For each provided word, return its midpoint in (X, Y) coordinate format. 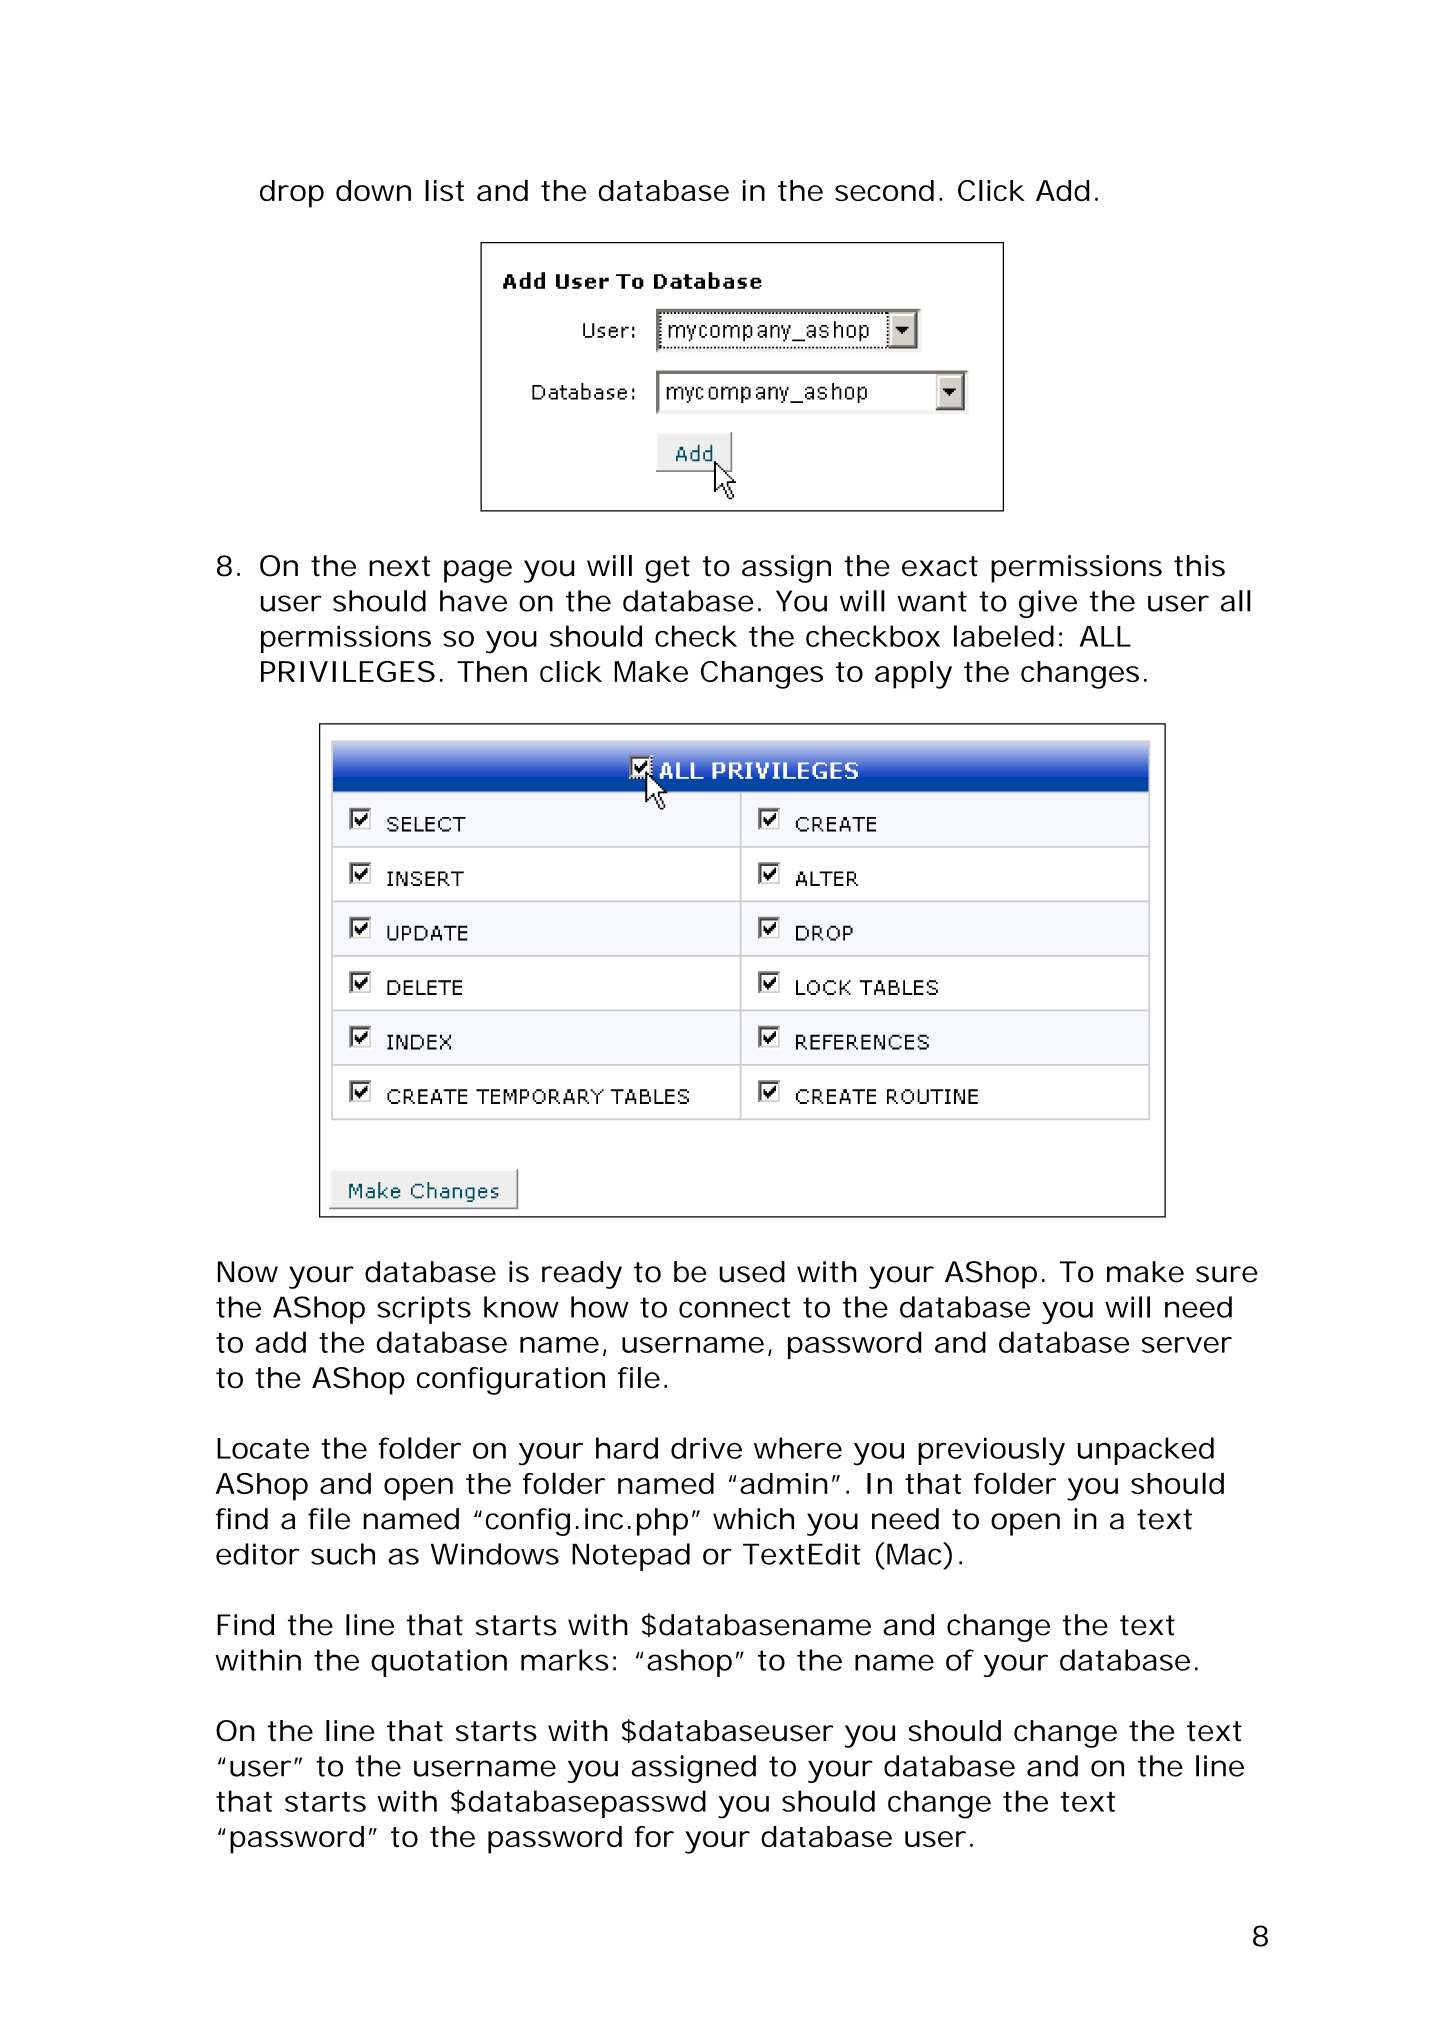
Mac (916, 1553)
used (752, 1272)
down (373, 190)
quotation (439, 1663)
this (1199, 566)
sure (1227, 1274)
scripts (424, 1310)
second (884, 190)
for (654, 1836)
